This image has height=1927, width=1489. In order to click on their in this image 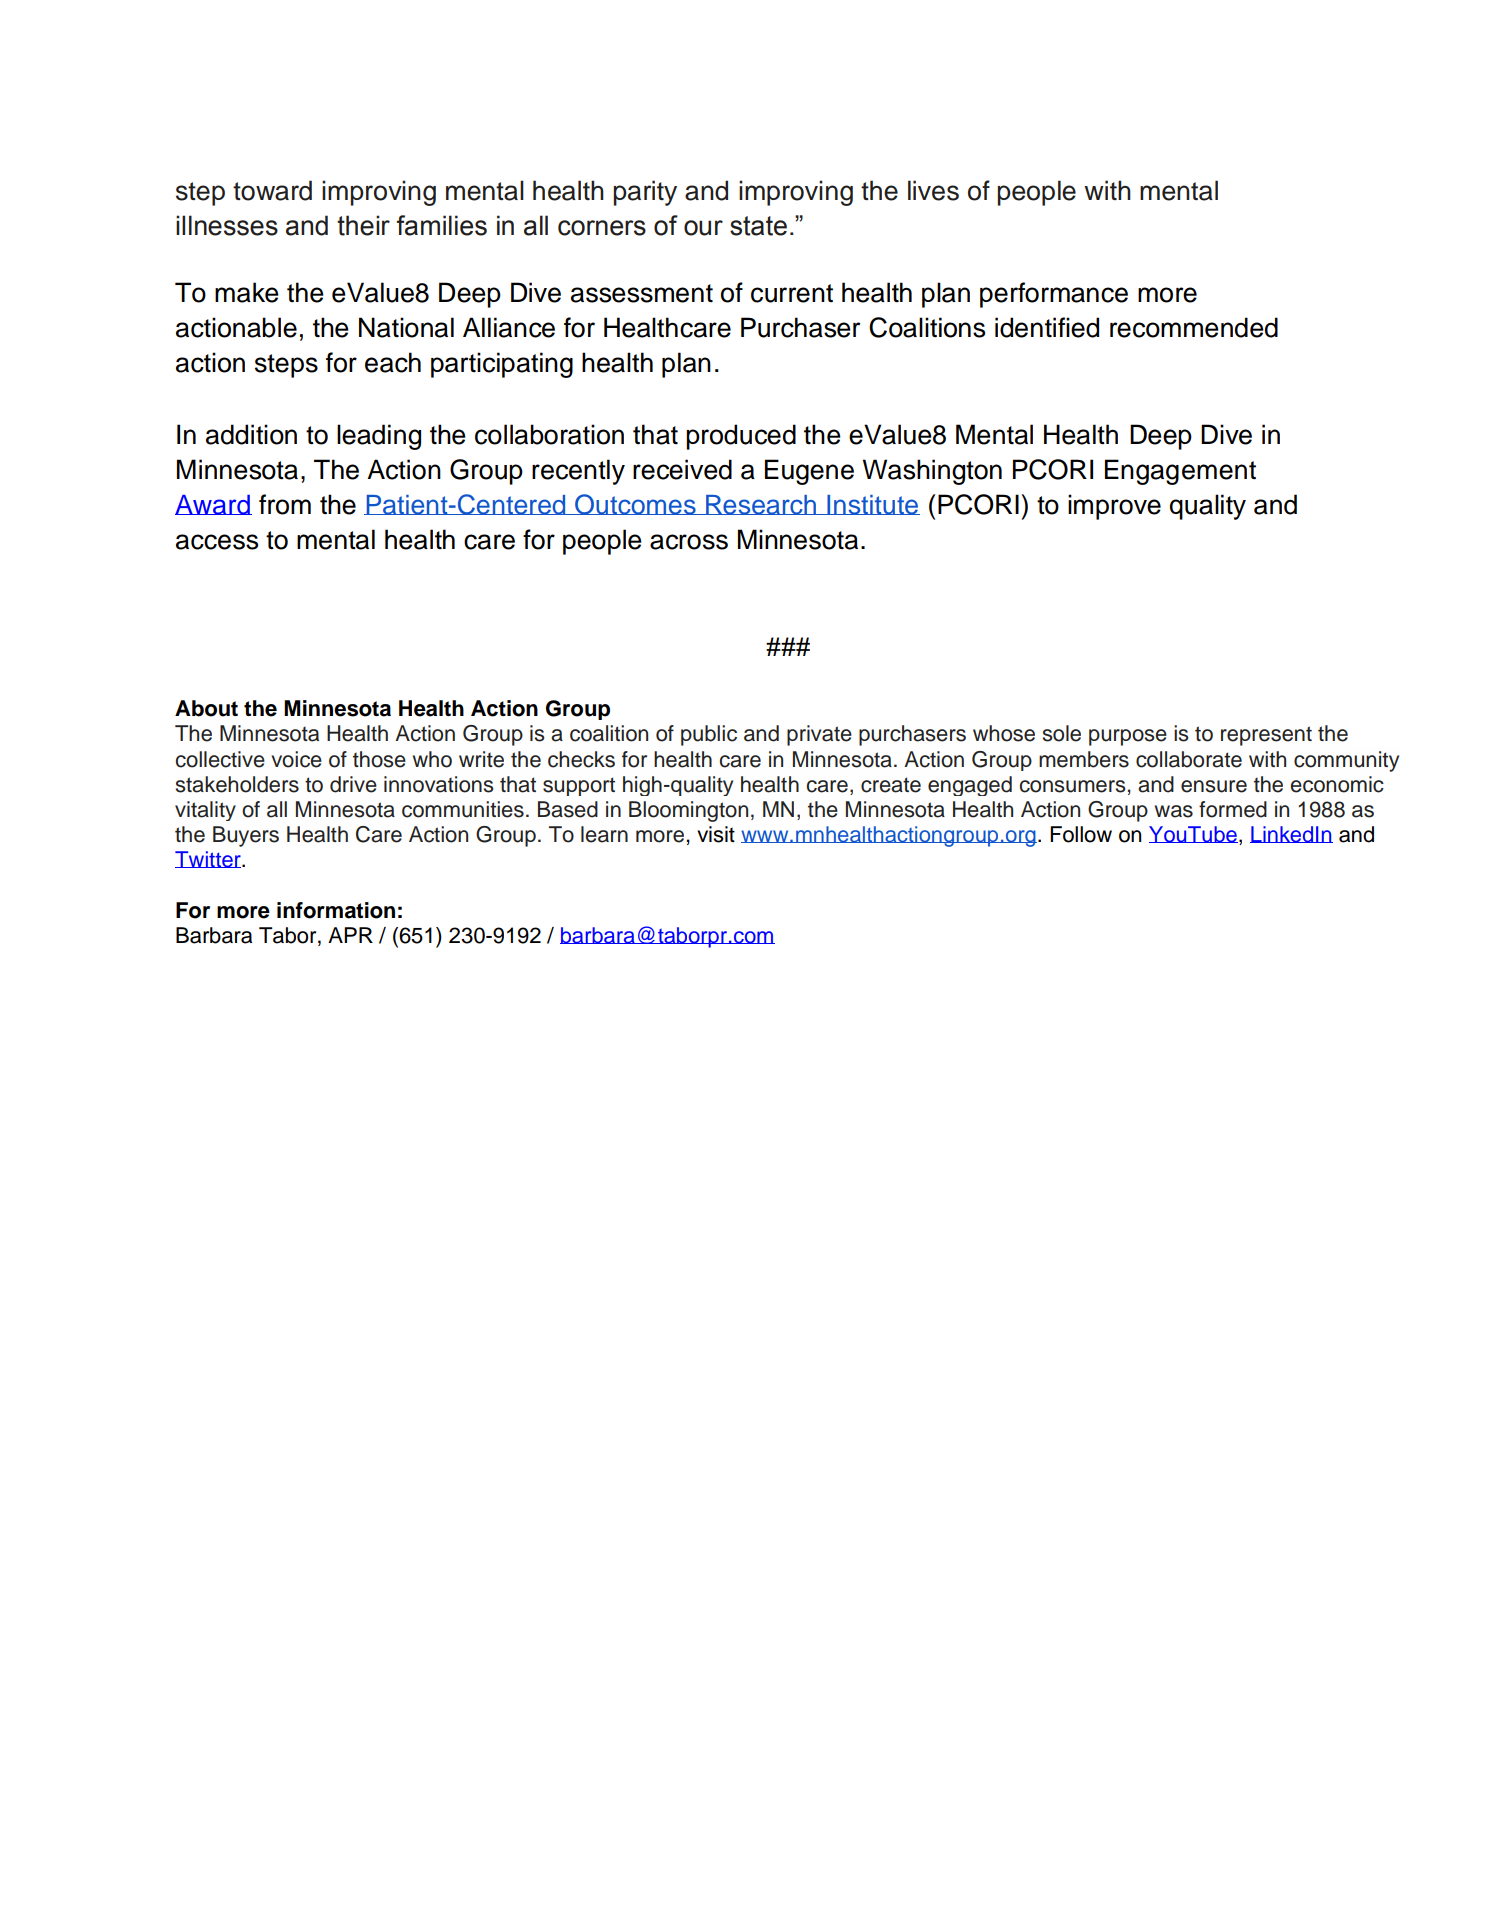, I will do `click(363, 225)`.
